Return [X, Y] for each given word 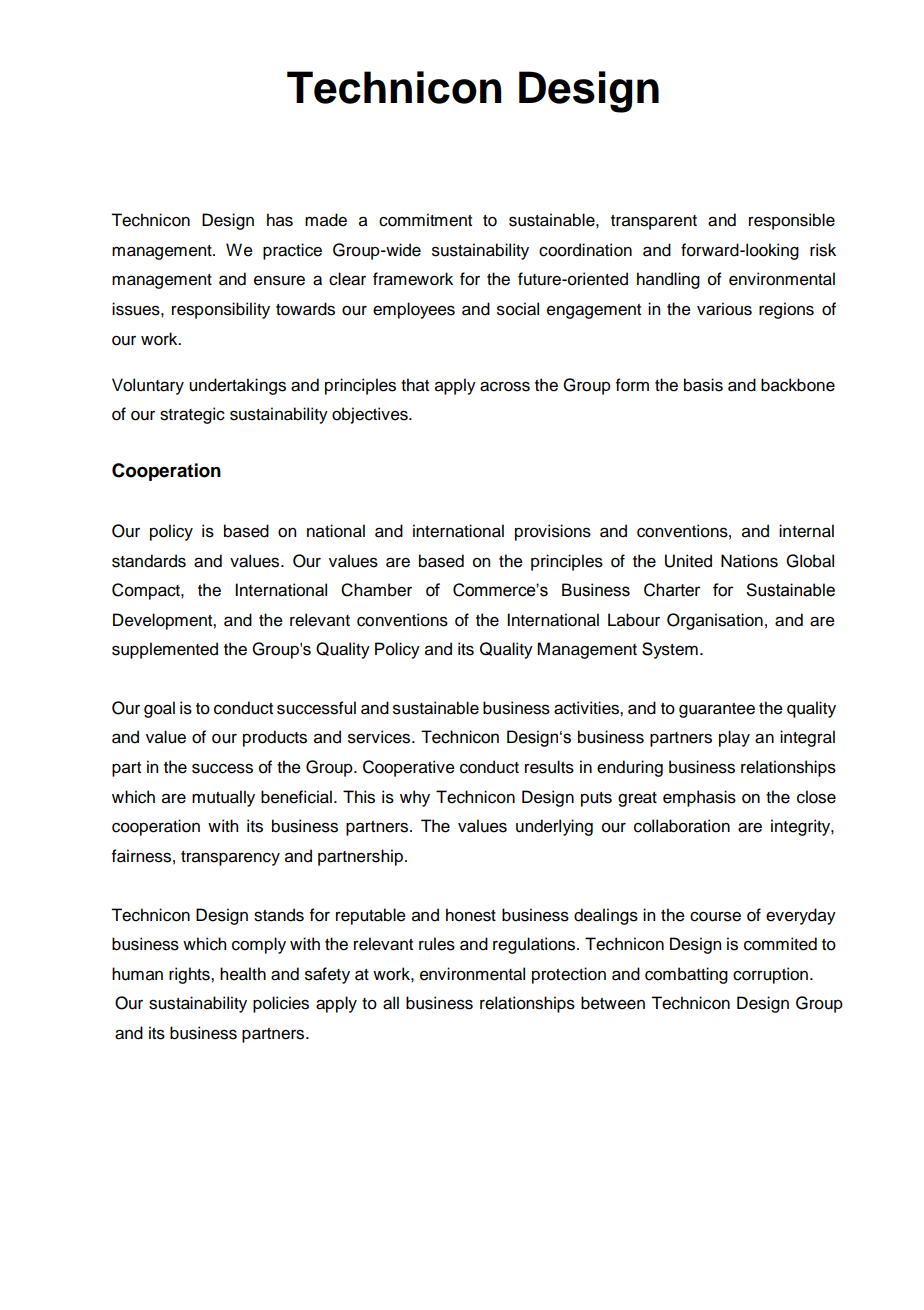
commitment [425, 220]
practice [292, 251]
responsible [792, 221]
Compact [147, 591]
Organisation [715, 621]
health [243, 974]
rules [437, 944]
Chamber [376, 590]
